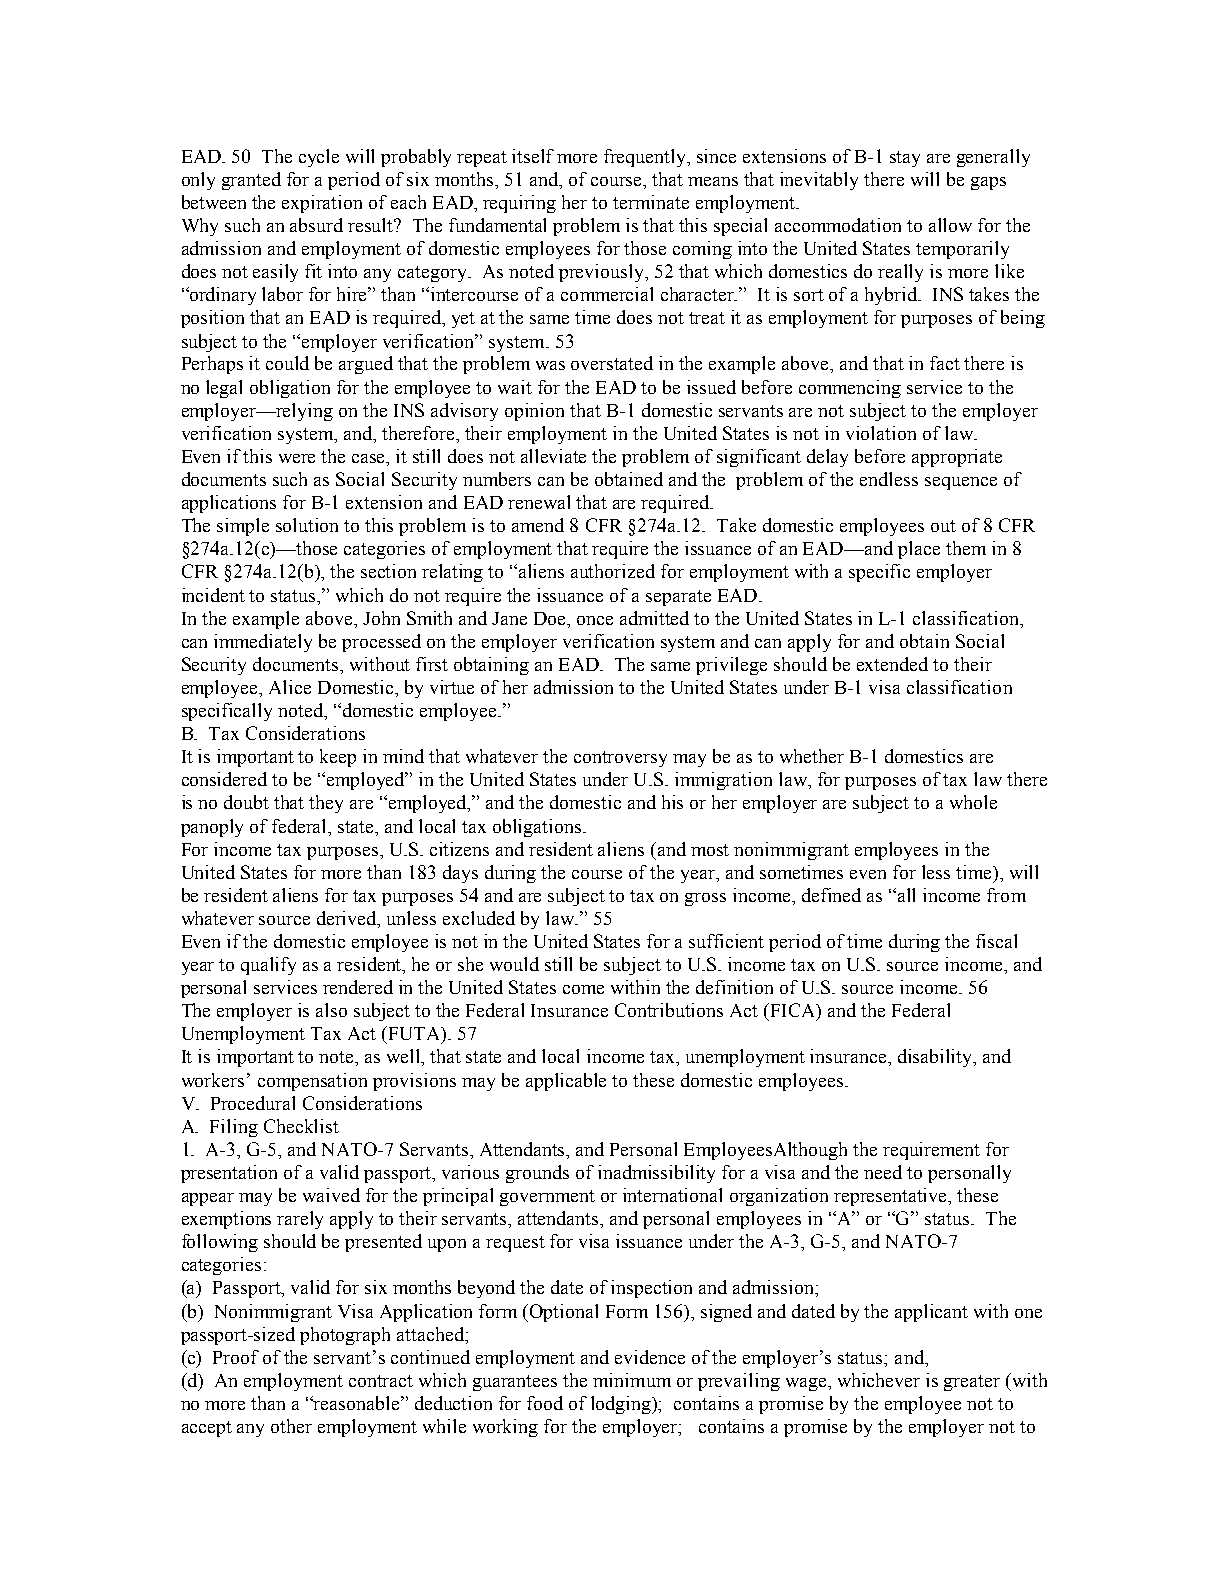  Describe the element at coordinates (297, 458) in the screenshot. I see `were` at that location.
